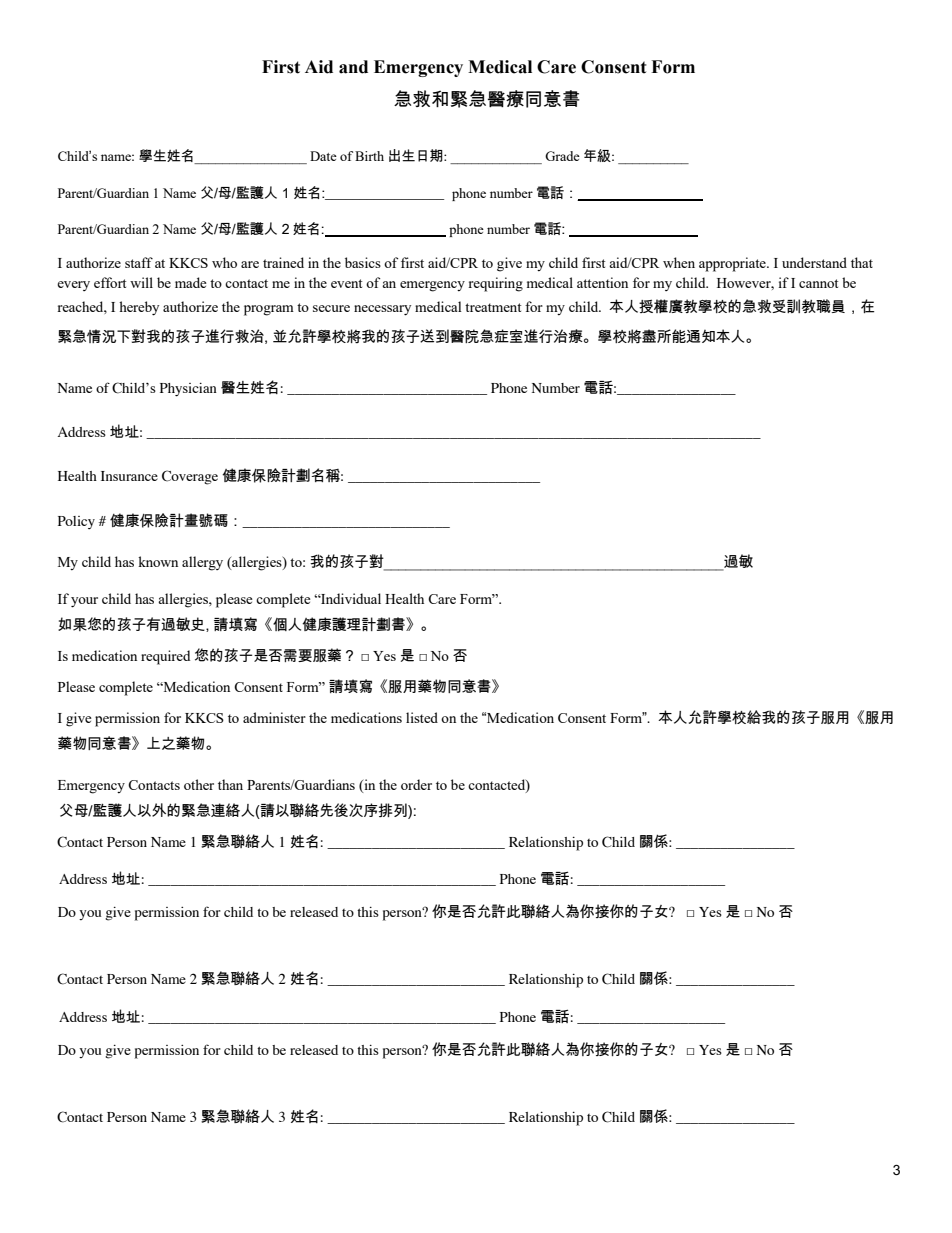 This screenshot has width=952, height=1233. I want to click on allergy, so click(202, 563).
